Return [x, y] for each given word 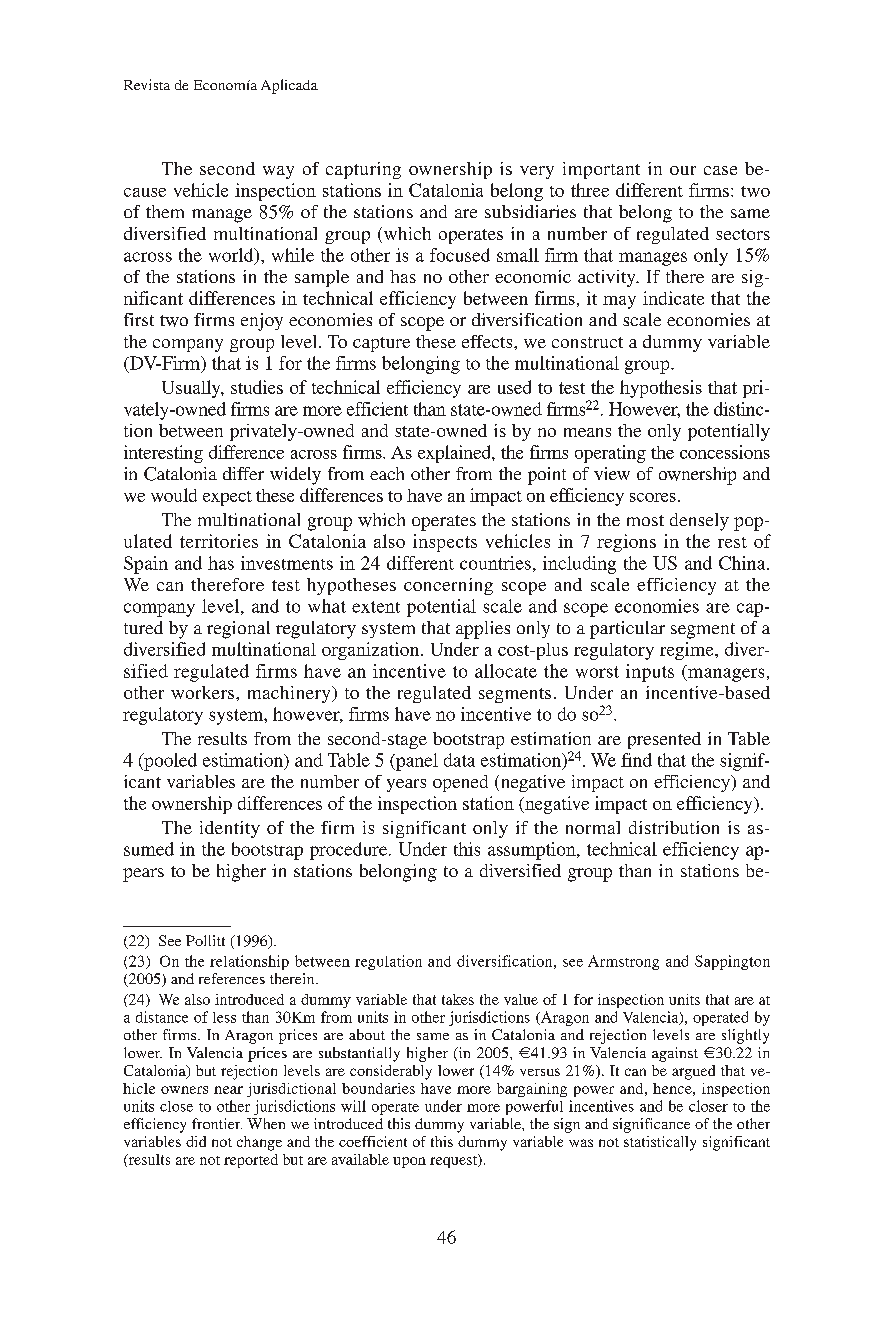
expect [227, 498]
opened [460, 783]
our [683, 170]
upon [409, 1162]
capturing [363, 170]
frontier [217, 1123]
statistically [660, 1143]
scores [653, 497]
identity [230, 829]
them [165, 211]
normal [593, 827]
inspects [445, 543]
